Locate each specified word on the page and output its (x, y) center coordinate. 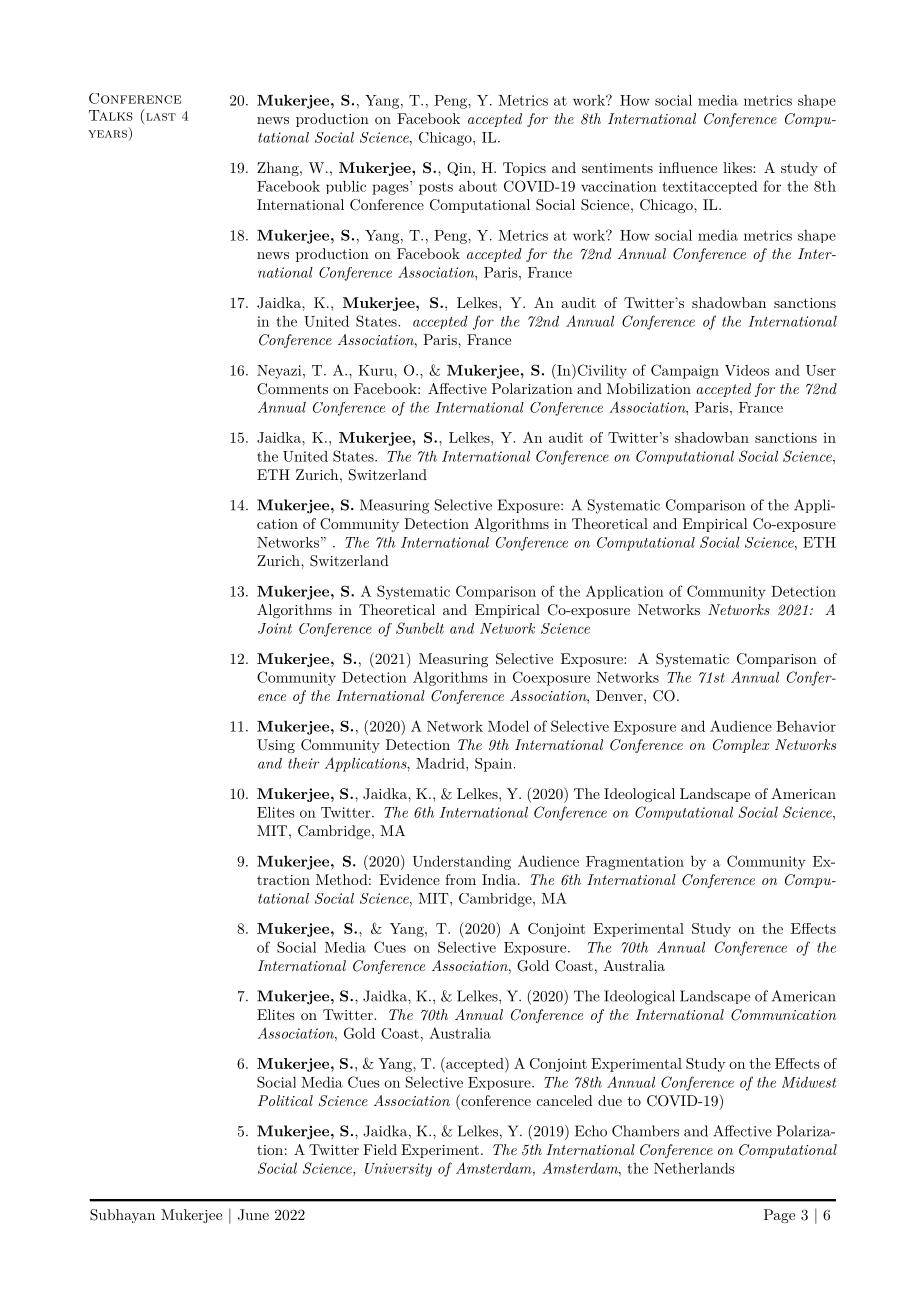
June (253, 1215)
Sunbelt (420, 628)
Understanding (461, 862)
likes (738, 167)
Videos (747, 370)
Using (276, 746)
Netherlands (694, 1168)
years (107, 134)
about (478, 186)
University (398, 1170)
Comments (292, 389)
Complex (741, 746)
